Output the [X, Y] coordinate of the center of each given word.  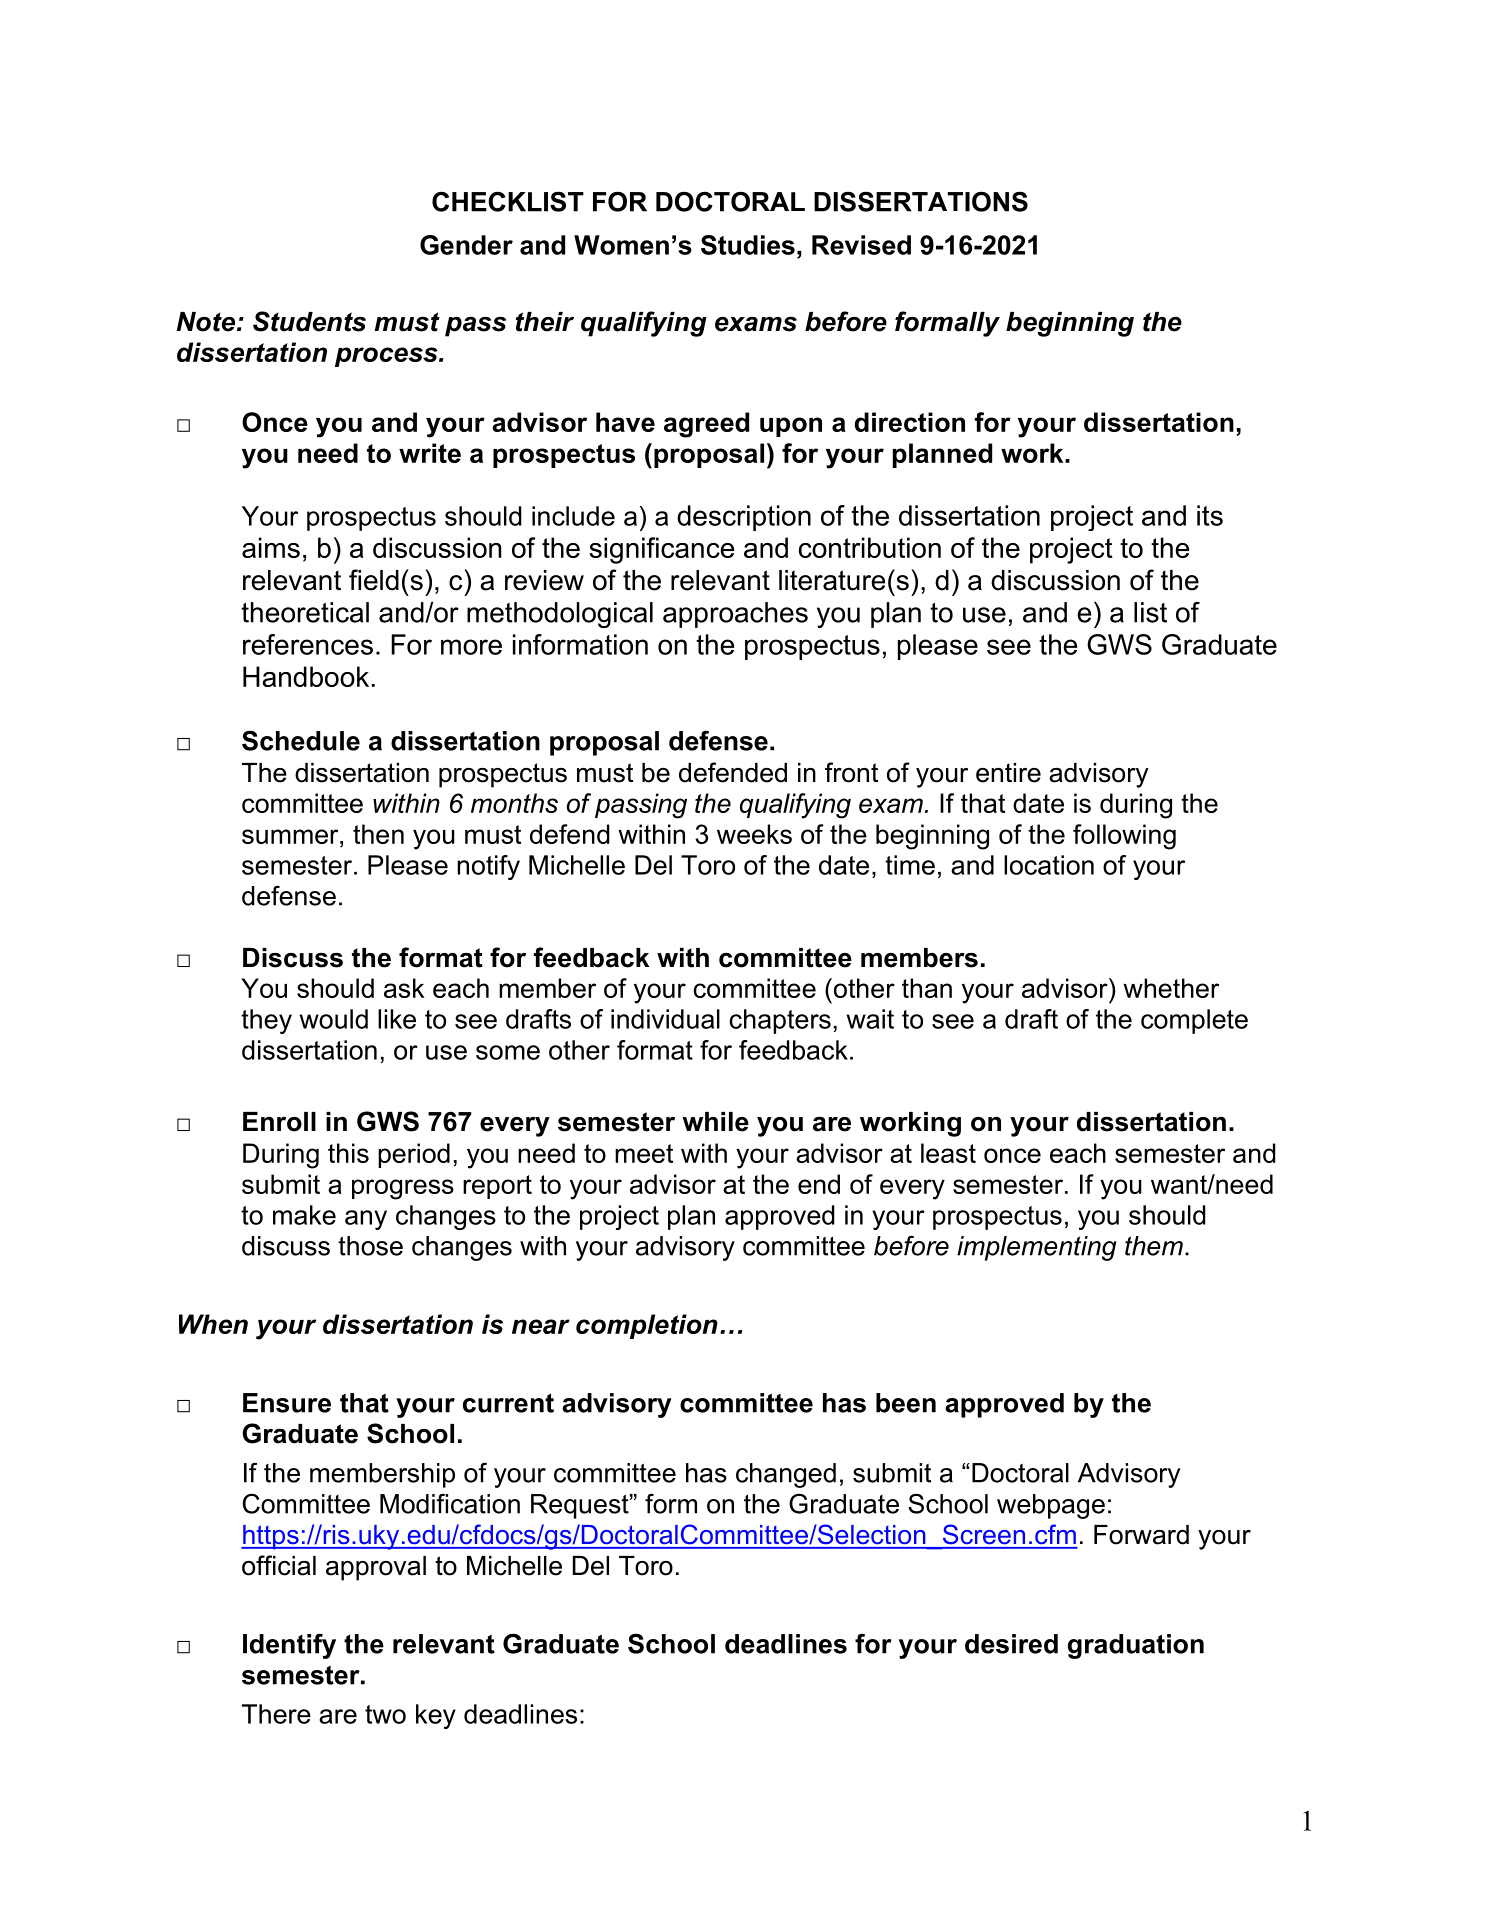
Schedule [301, 740]
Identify [289, 1646]
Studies [748, 245]
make [304, 1215]
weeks [754, 834]
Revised [861, 245]
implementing [1036, 1248]
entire [1008, 773]
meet [644, 1153]
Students [309, 321]
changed [786, 1475]
